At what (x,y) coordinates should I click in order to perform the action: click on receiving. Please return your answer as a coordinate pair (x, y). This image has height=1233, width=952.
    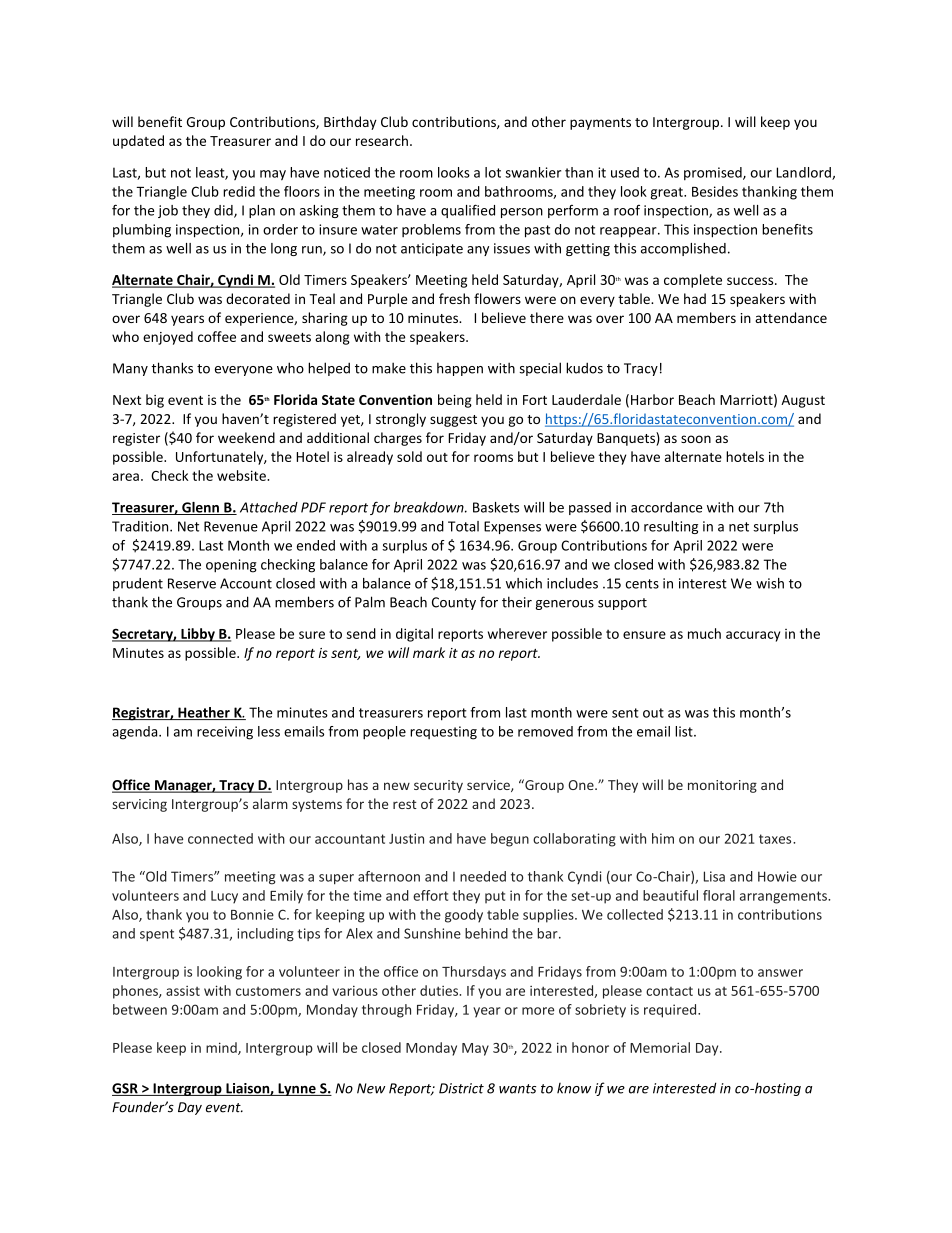
    Looking at the image, I should click on (225, 733).
